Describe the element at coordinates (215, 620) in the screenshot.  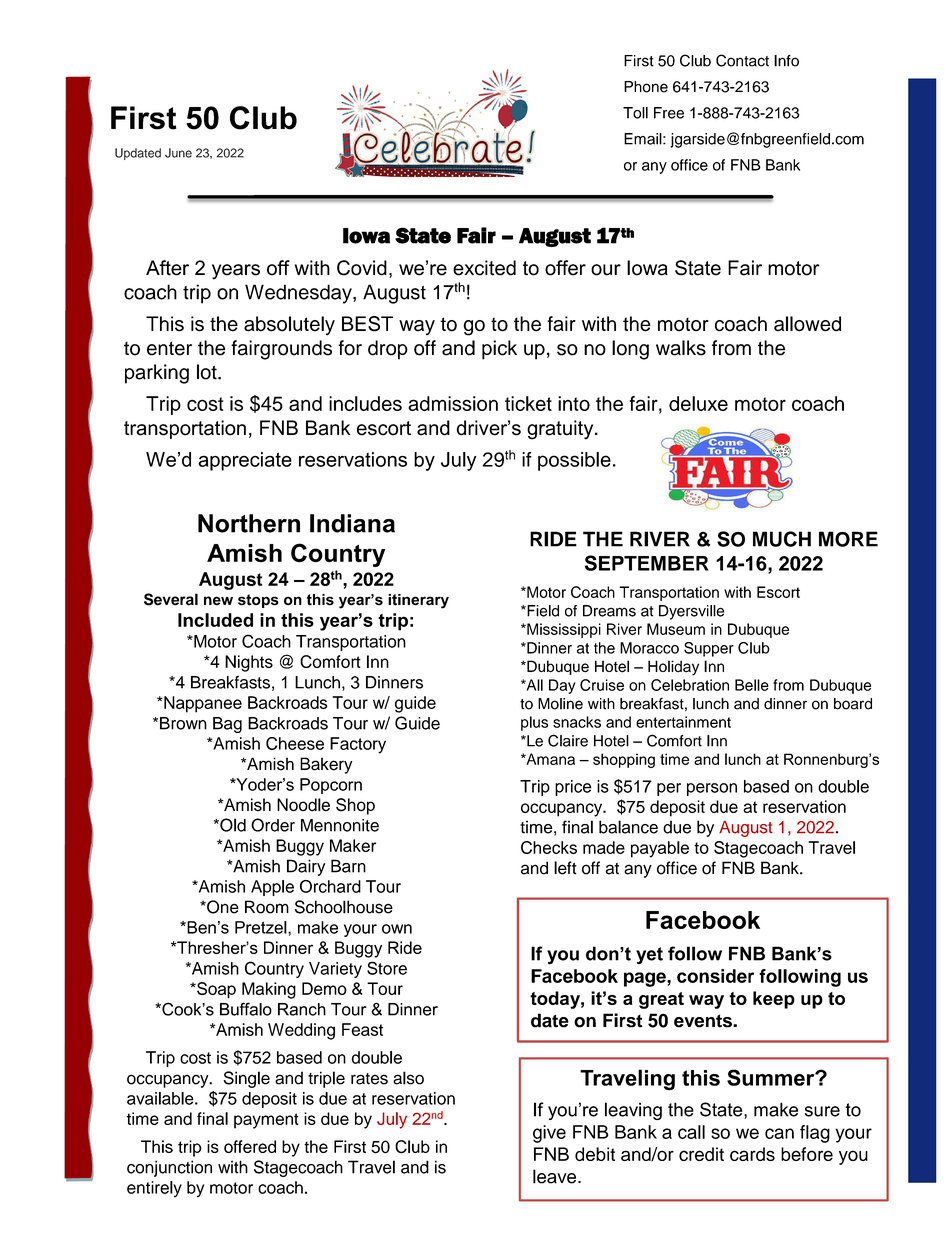
I see `Included` at that location.
